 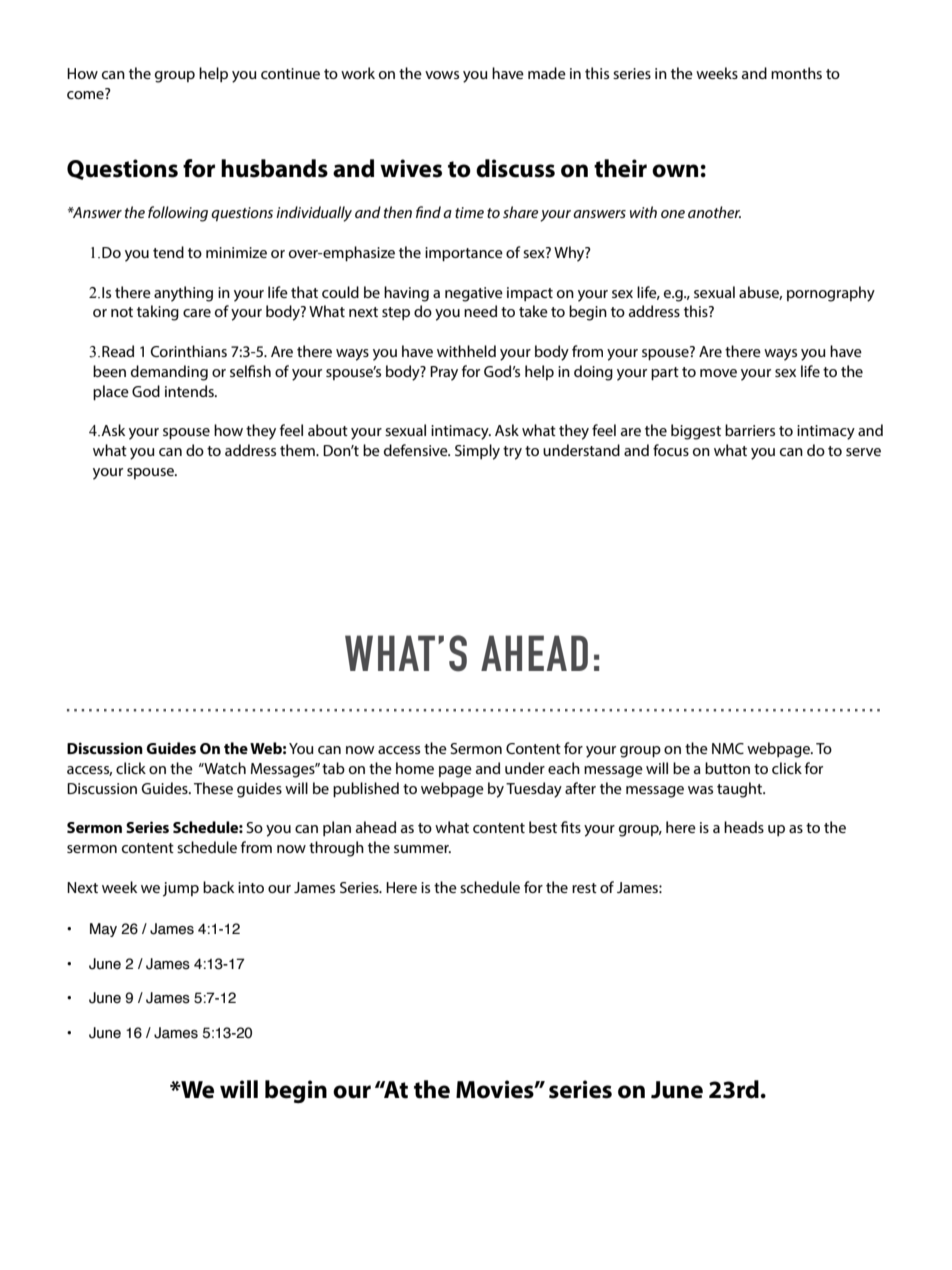 I want to click on come, so click(x=86, y=94).
